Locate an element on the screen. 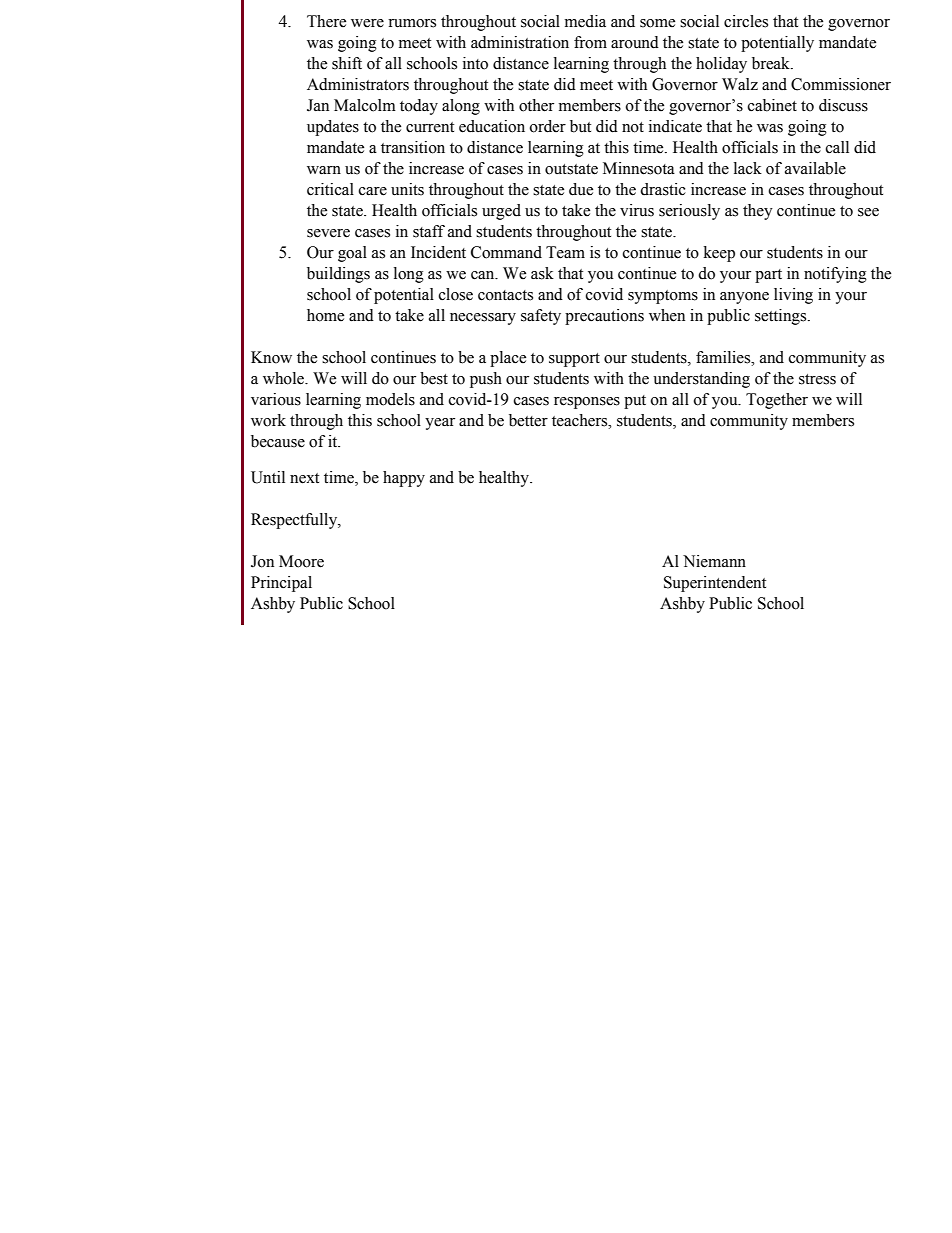  Together is located at coordinates (777, 401).
